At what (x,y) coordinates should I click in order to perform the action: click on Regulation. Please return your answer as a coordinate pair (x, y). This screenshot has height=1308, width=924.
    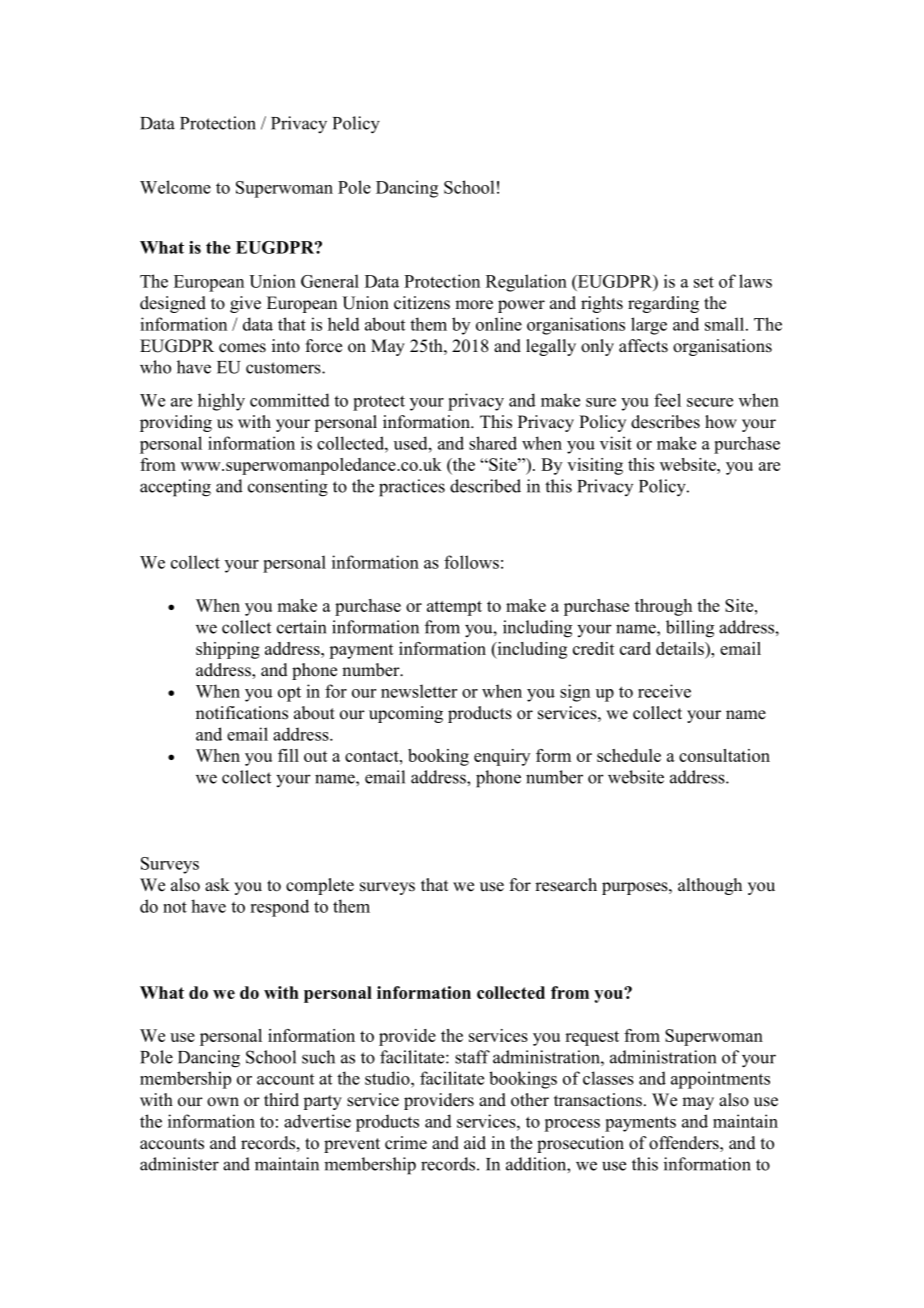
    Looking at the image, I should click on (526, 283).
